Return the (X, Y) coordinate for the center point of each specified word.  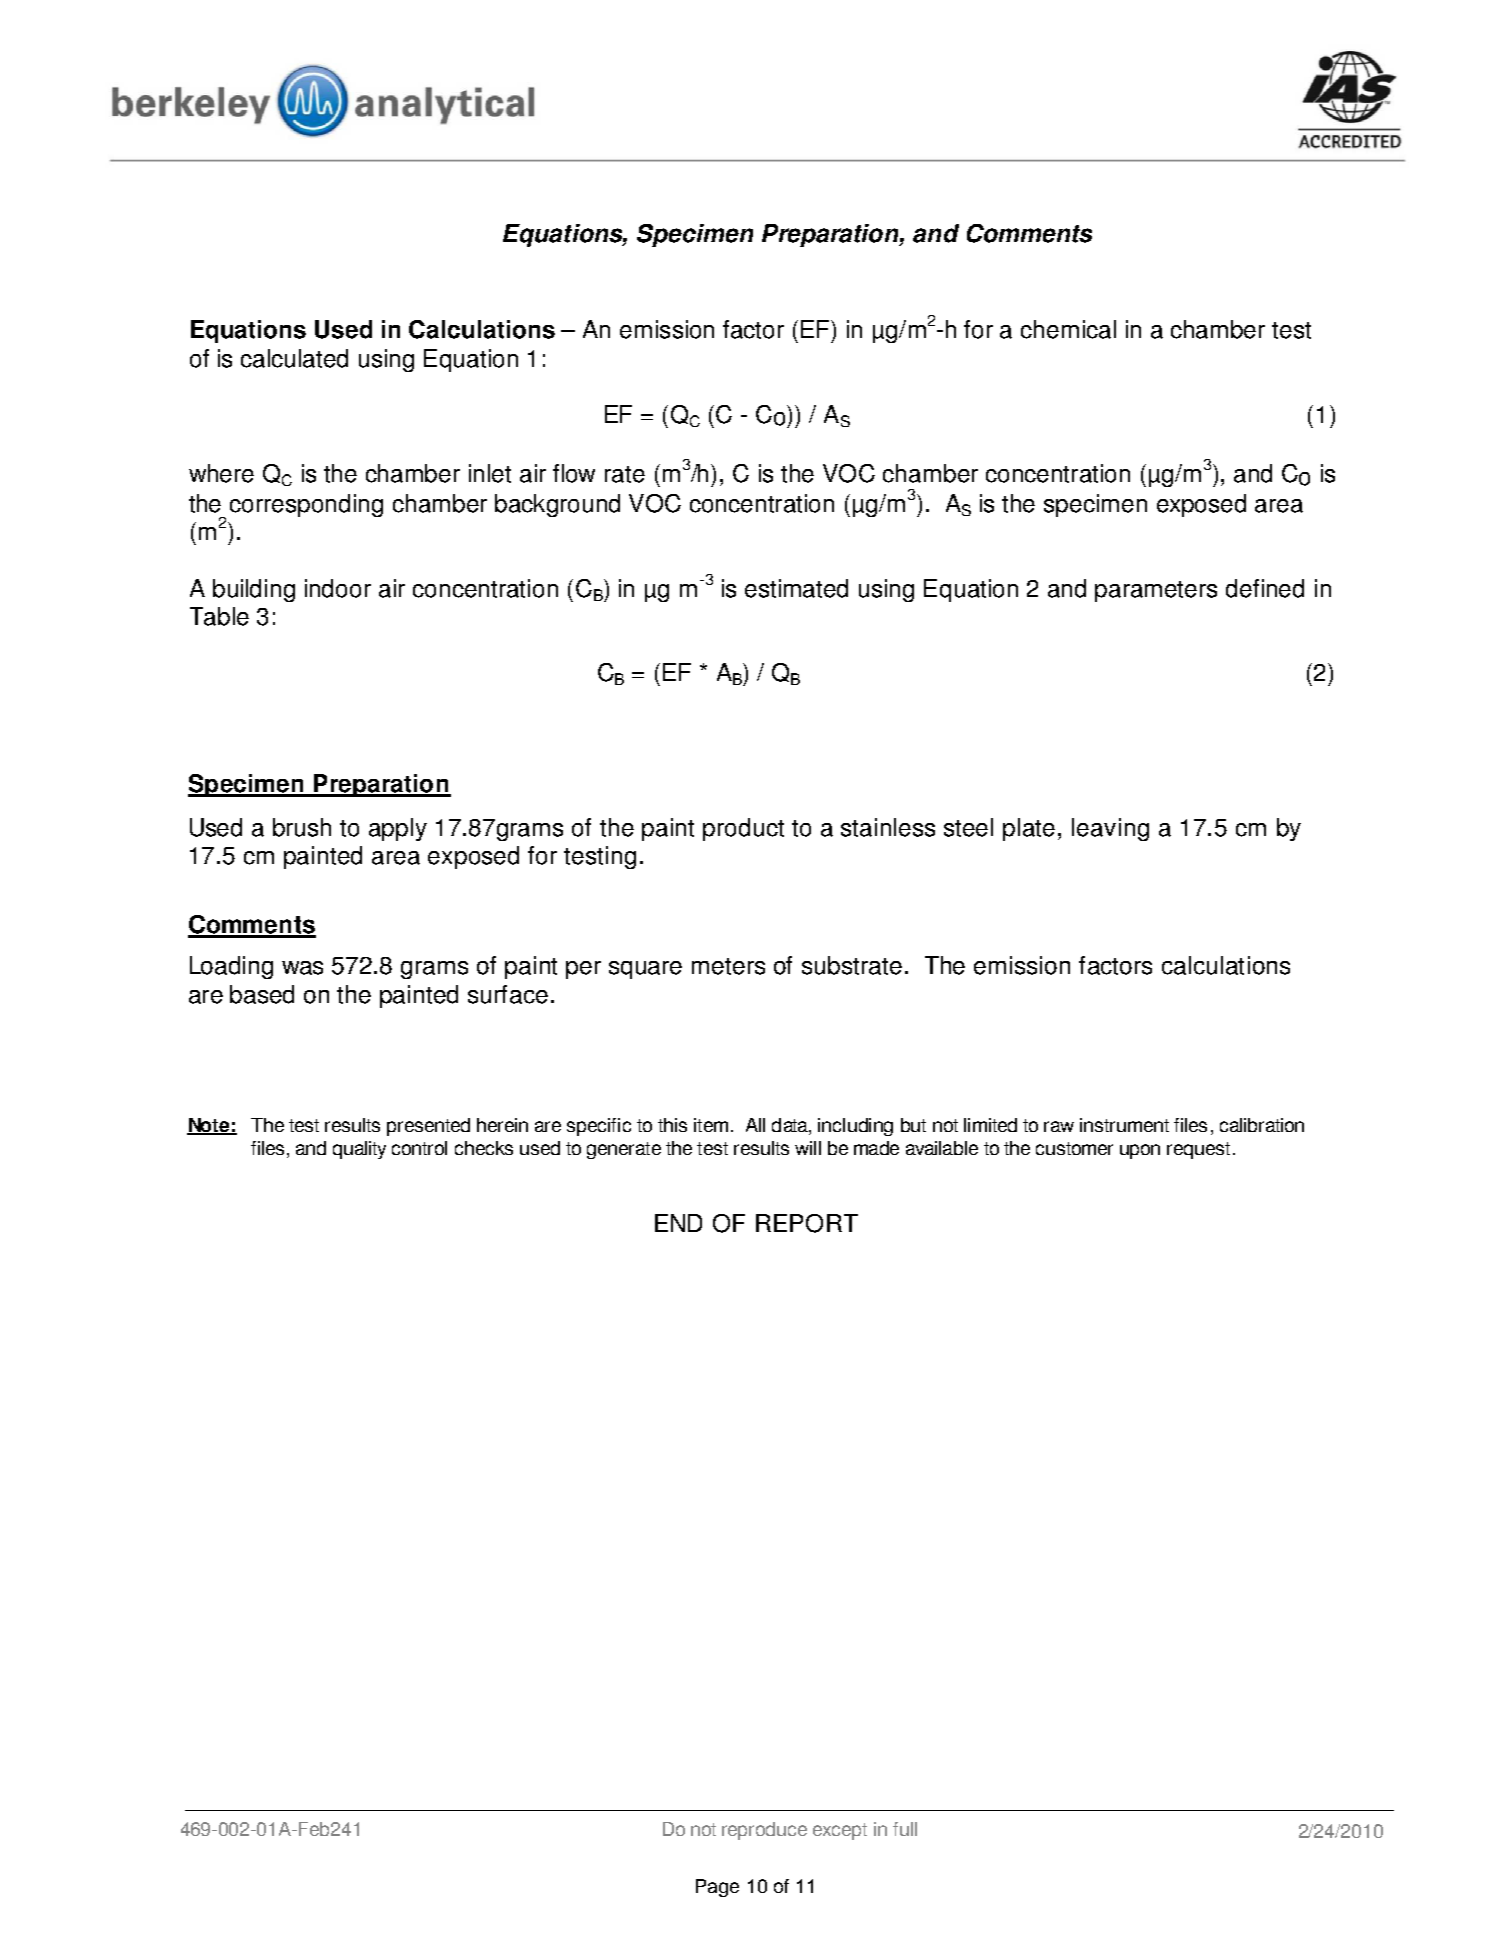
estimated (796, 588)
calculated (294, 358)
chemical (1068, 329)
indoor (338, 588)
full (905, 1829)
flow (574, 473)
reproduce (764, 1831)
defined (1265, 588)
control (419, 1148)
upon (1140, 1151)
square (645, 970)
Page (717, 1888)
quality (359, 1150)
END (678, 1223)
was (302, 968)
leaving (1110, 829)
